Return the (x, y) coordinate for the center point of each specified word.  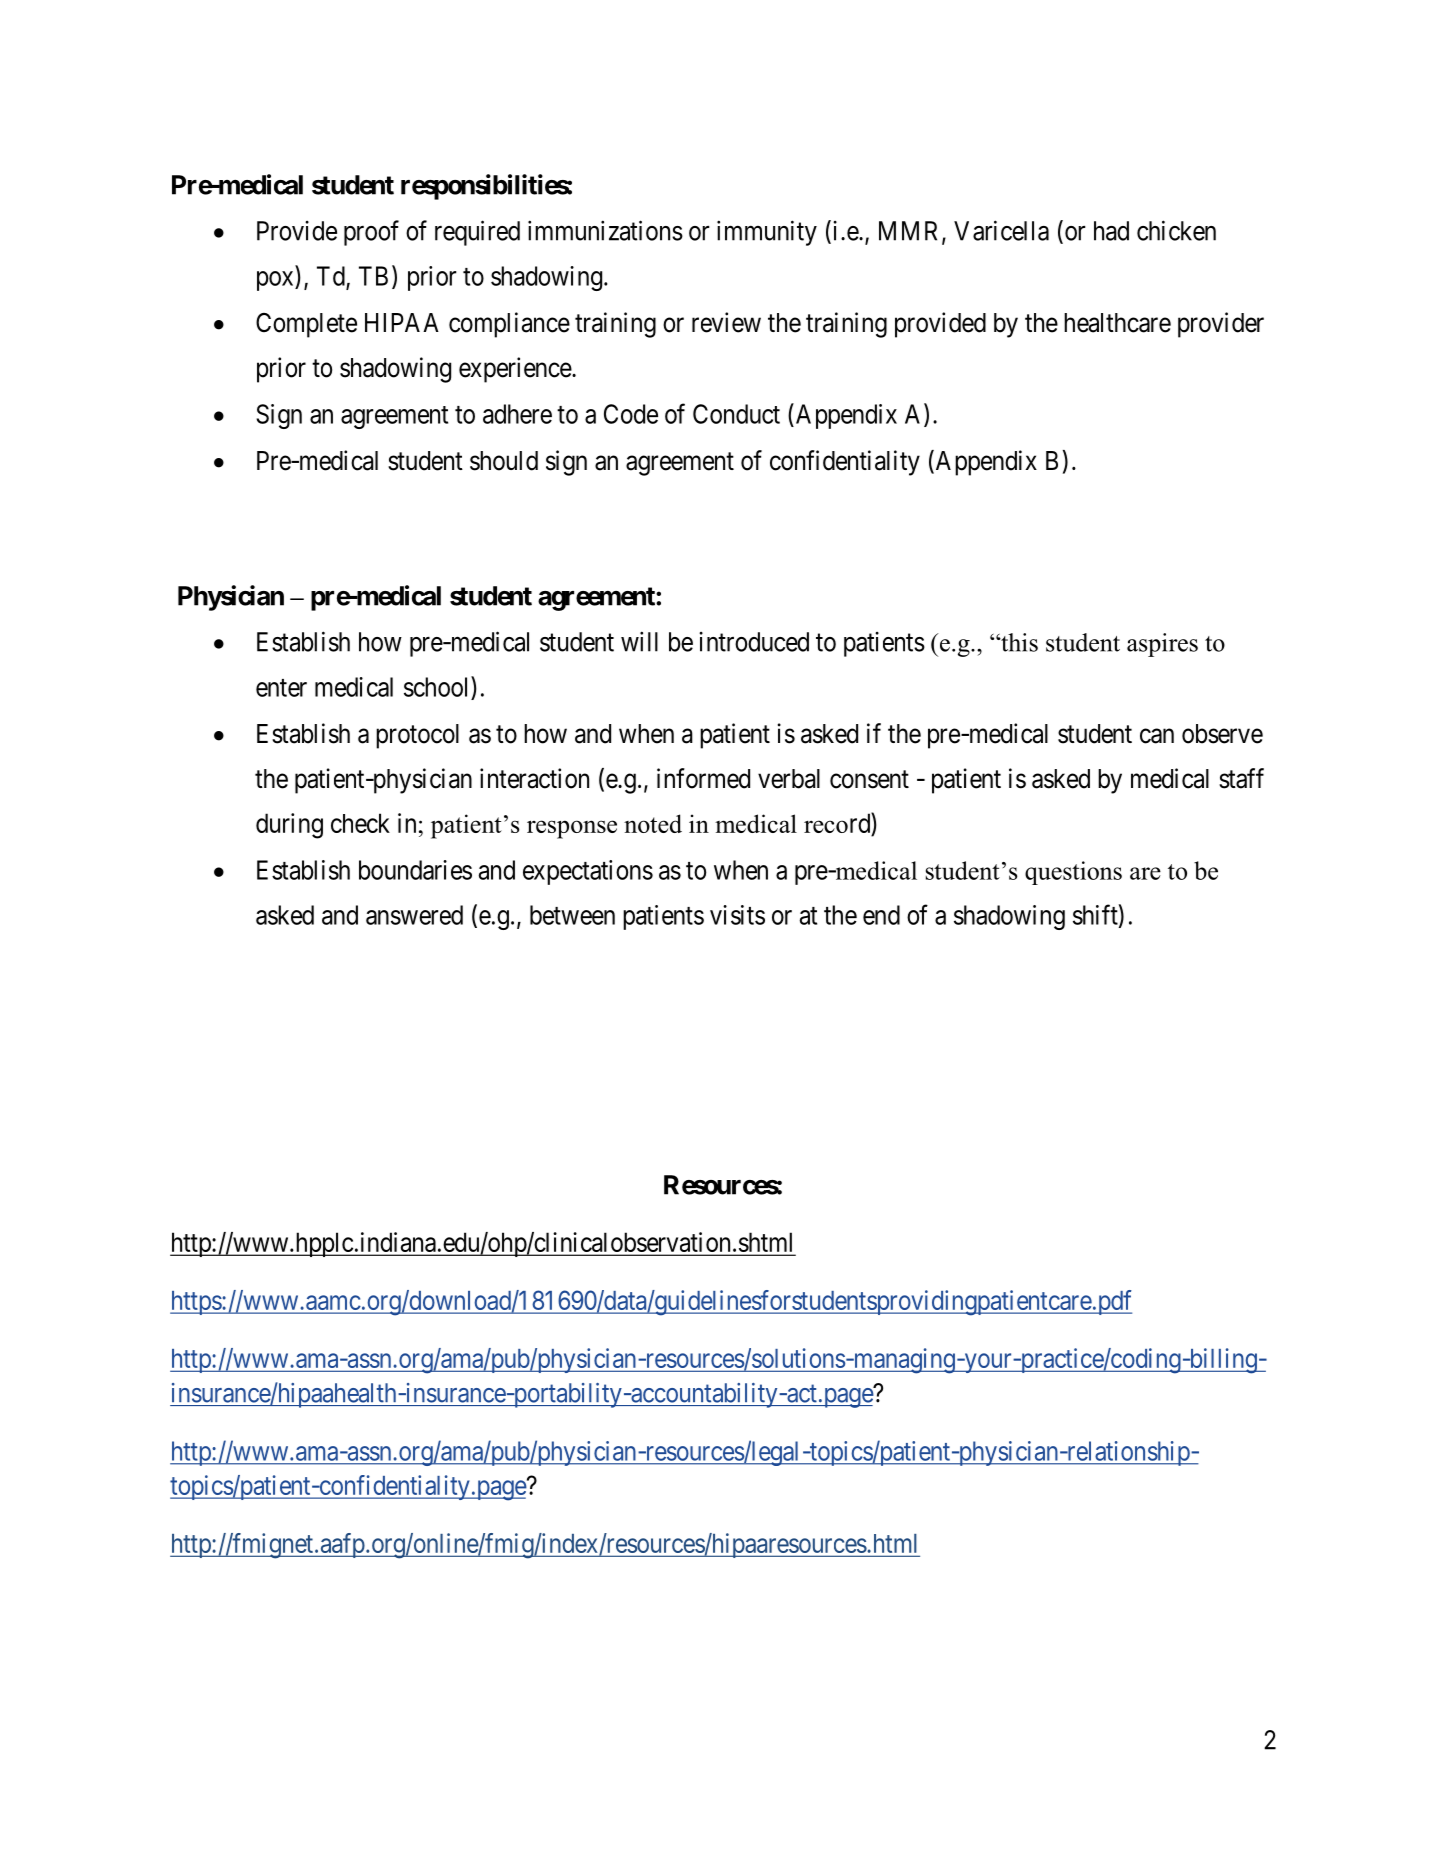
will (639, 641)
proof (371, 233)
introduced (754, 642)
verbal (789, 779)
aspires (1162, 645)
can (1157, 736)
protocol (417, 736)
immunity (767, 233)
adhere (517, 414)
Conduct (736, 414)
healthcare (1117, 323)
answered (414, 915)
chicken (1176, 230)
